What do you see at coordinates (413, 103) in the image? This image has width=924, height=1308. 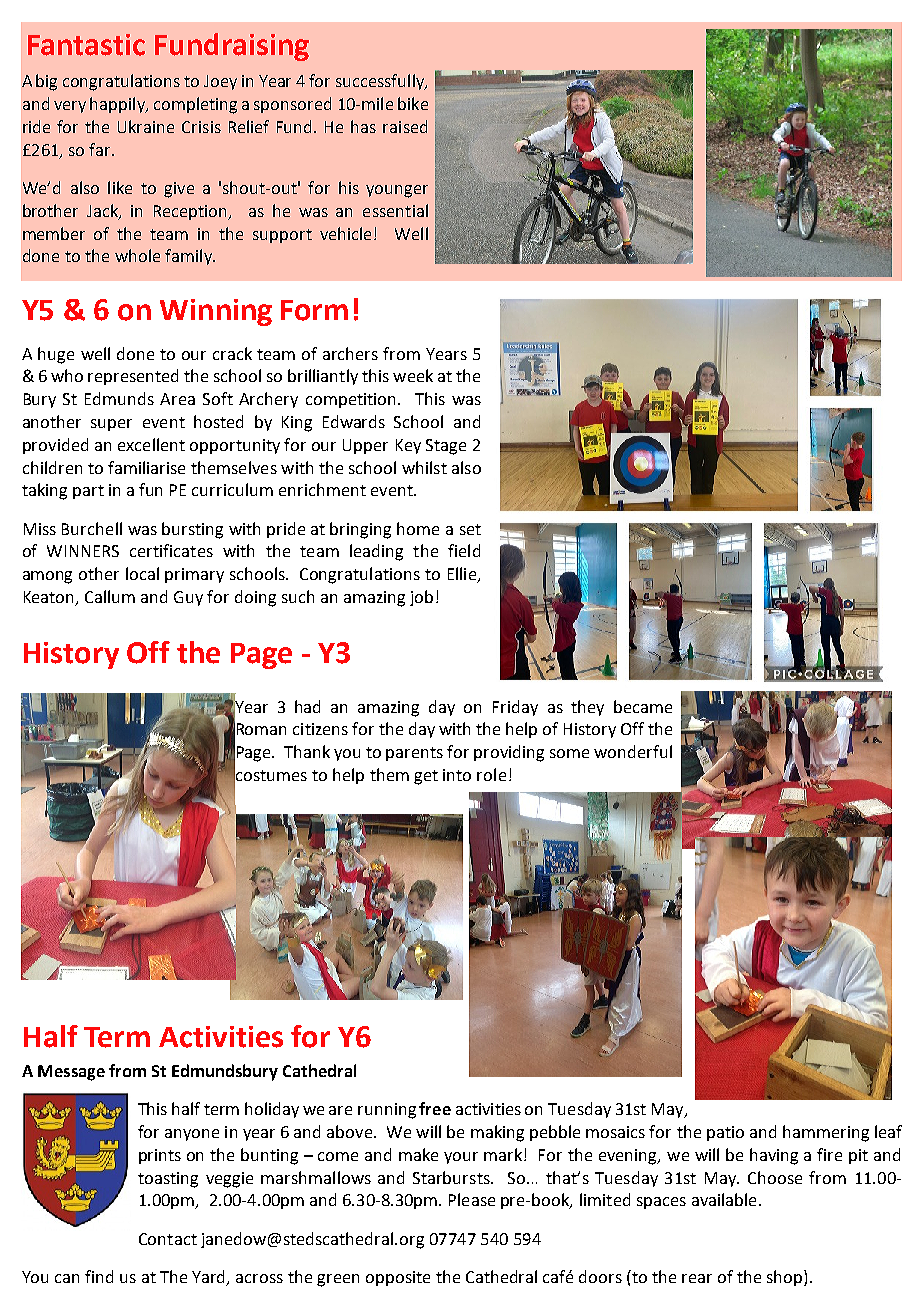 I see `bike` at bounding box center [413, 103].
